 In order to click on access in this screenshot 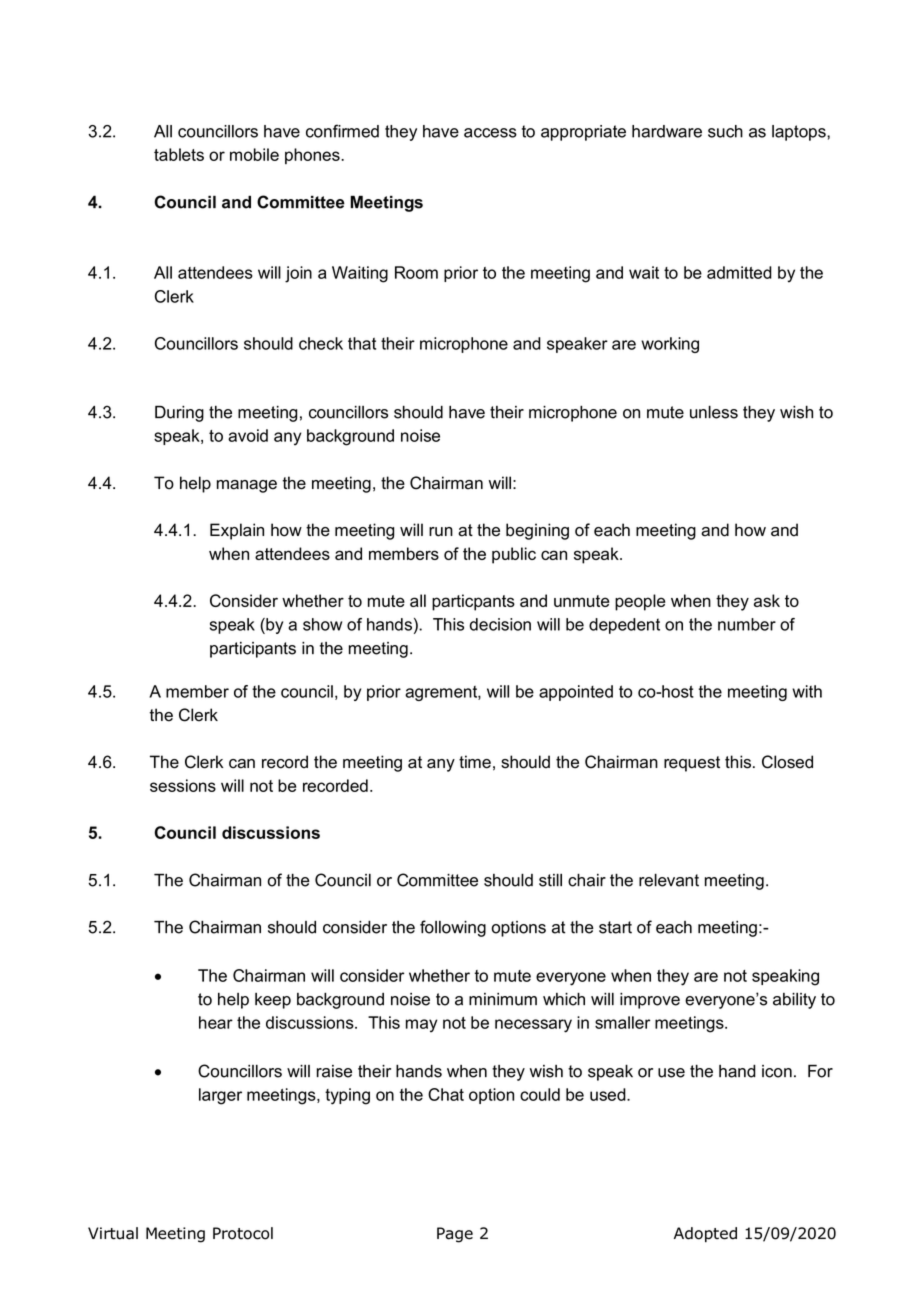, I will do `click(490, 133)`.
